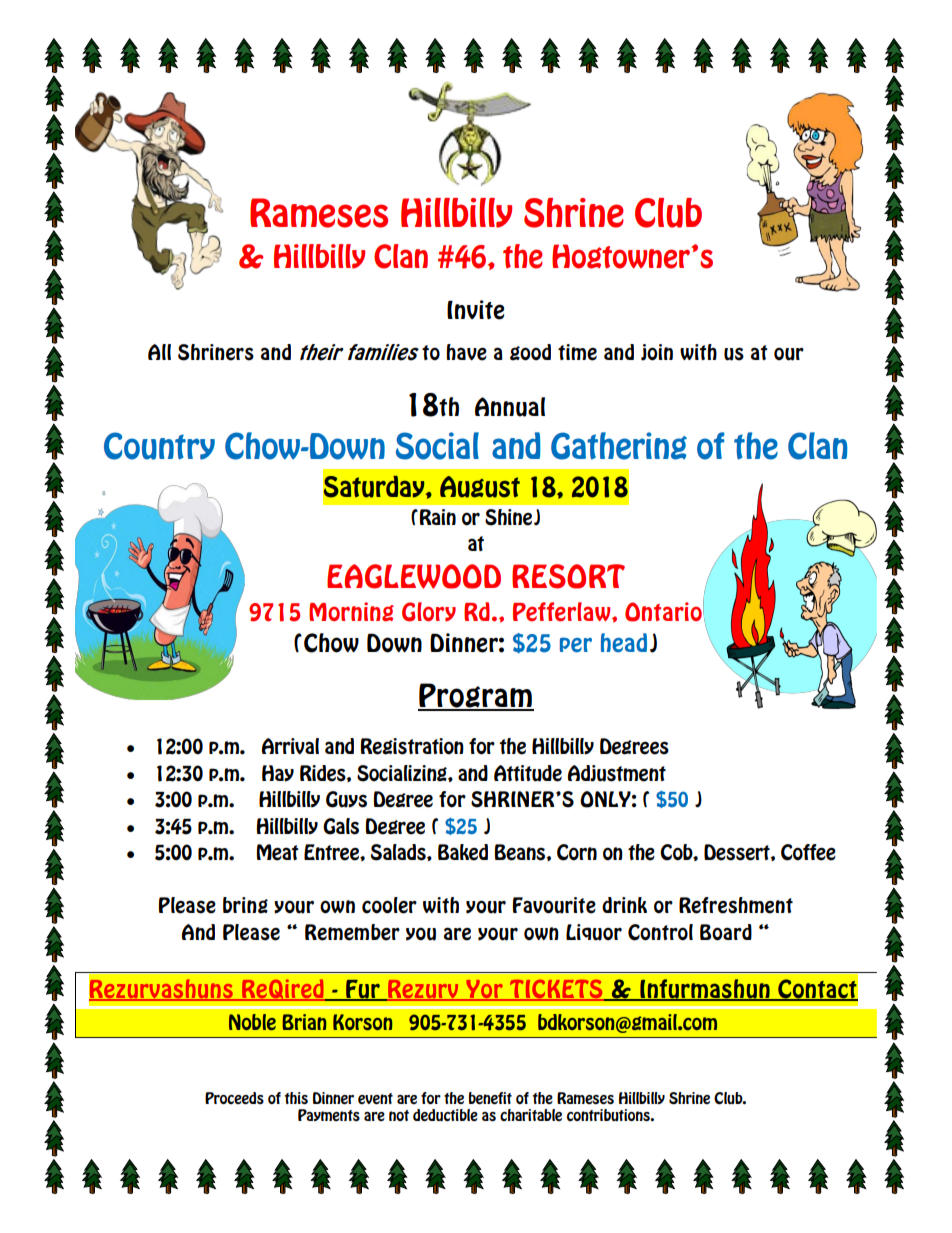 The height and width of the document is (1233, 952). I want to click on have, so click(467, 352).
